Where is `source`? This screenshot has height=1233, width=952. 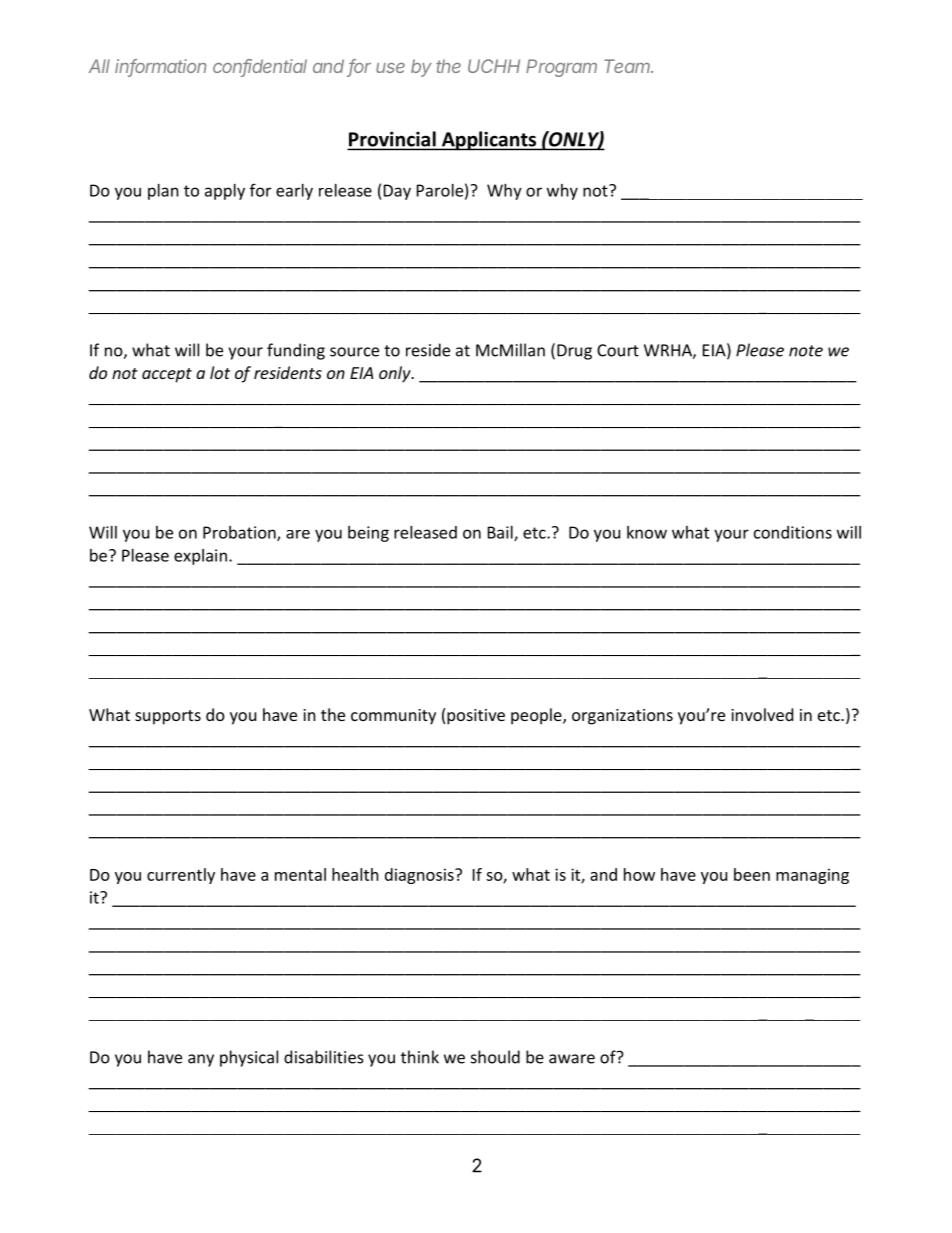 source is located at coordinates (354, 352).
